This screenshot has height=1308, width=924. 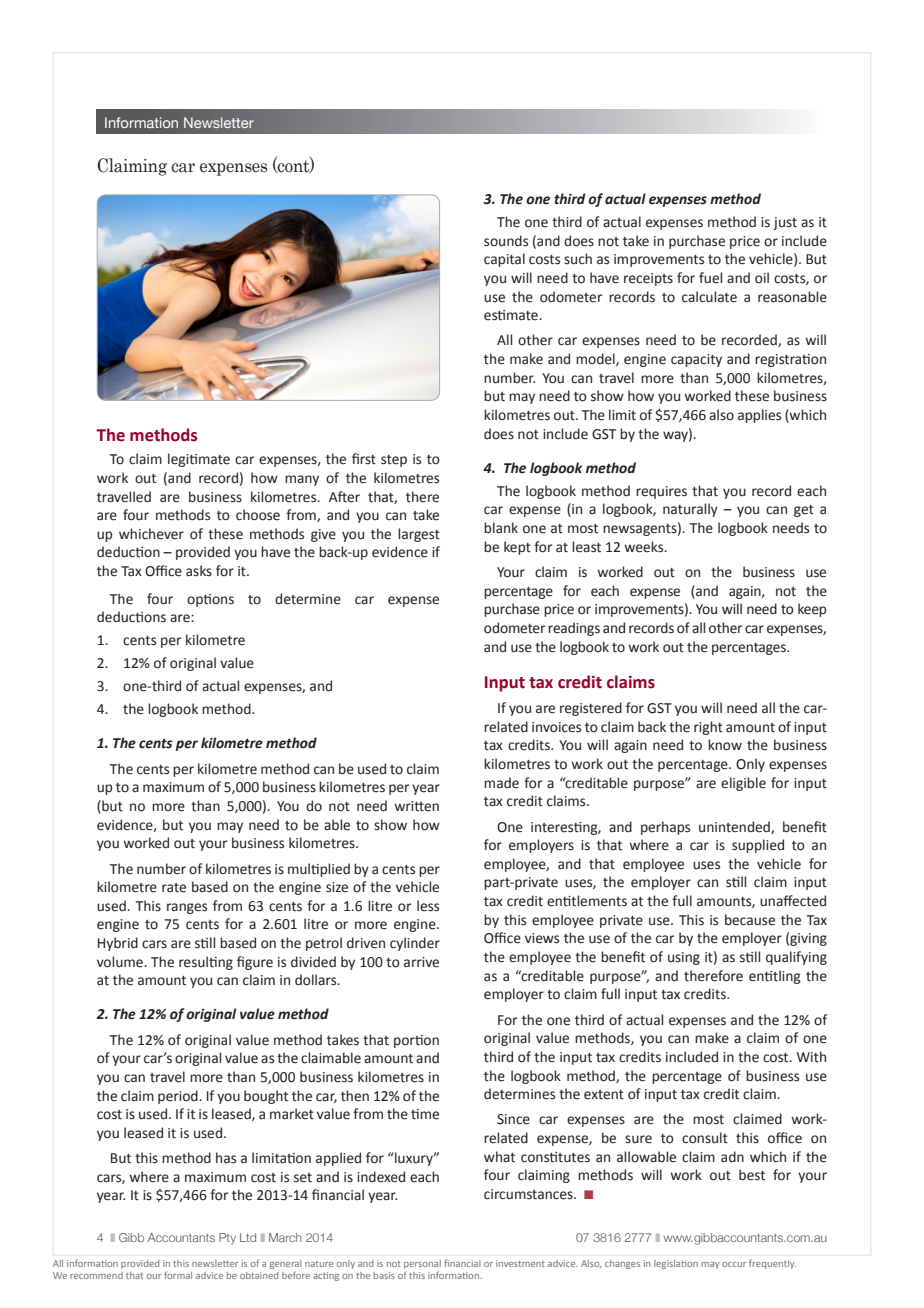 What do you see at coordinates (178, 1275) in the screenshot?
I see `formal` at bounding box center [178, 1275].
